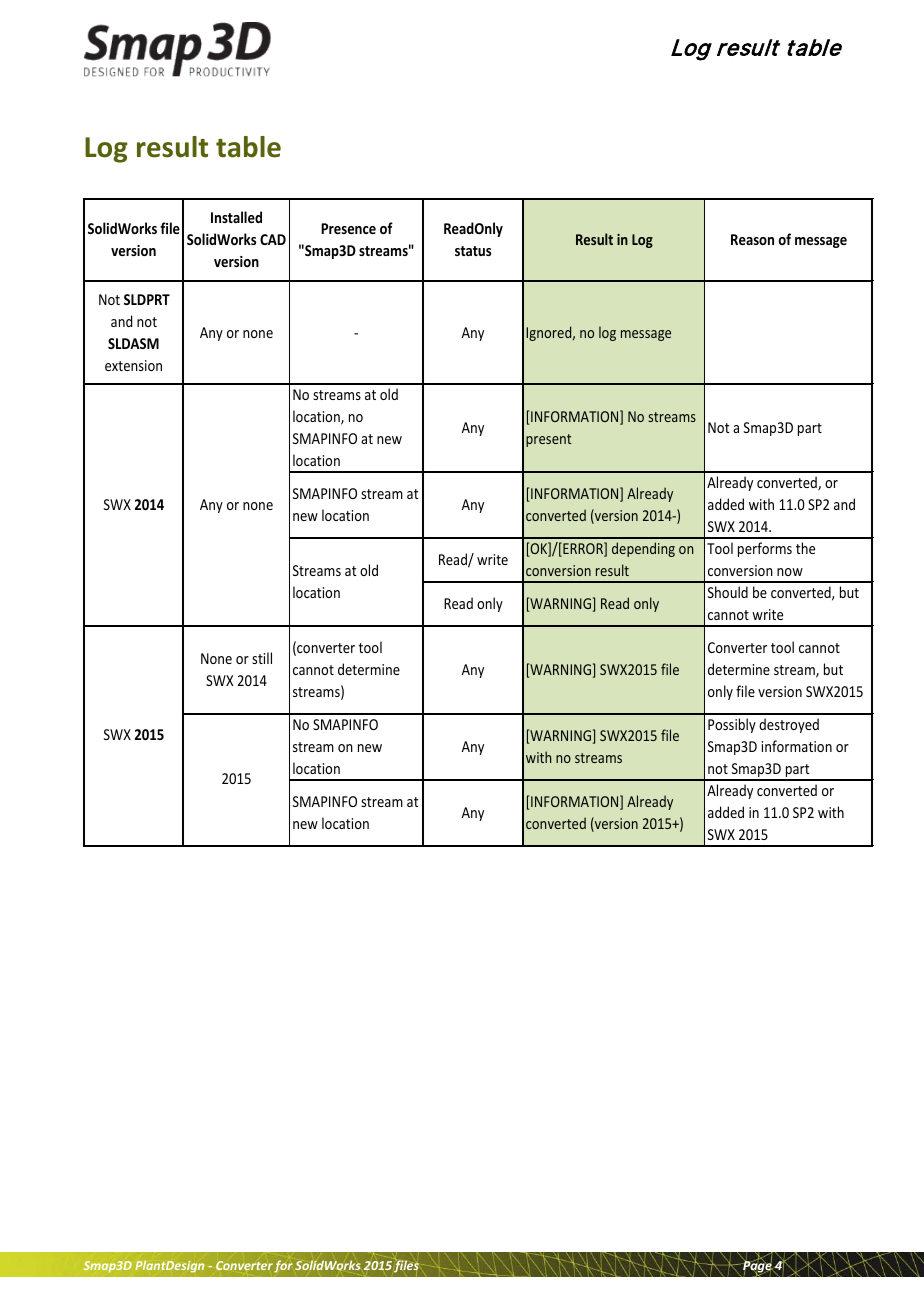 The height and width of the document is (1308, 924). I want to click on Reason, so click(752, 239).
